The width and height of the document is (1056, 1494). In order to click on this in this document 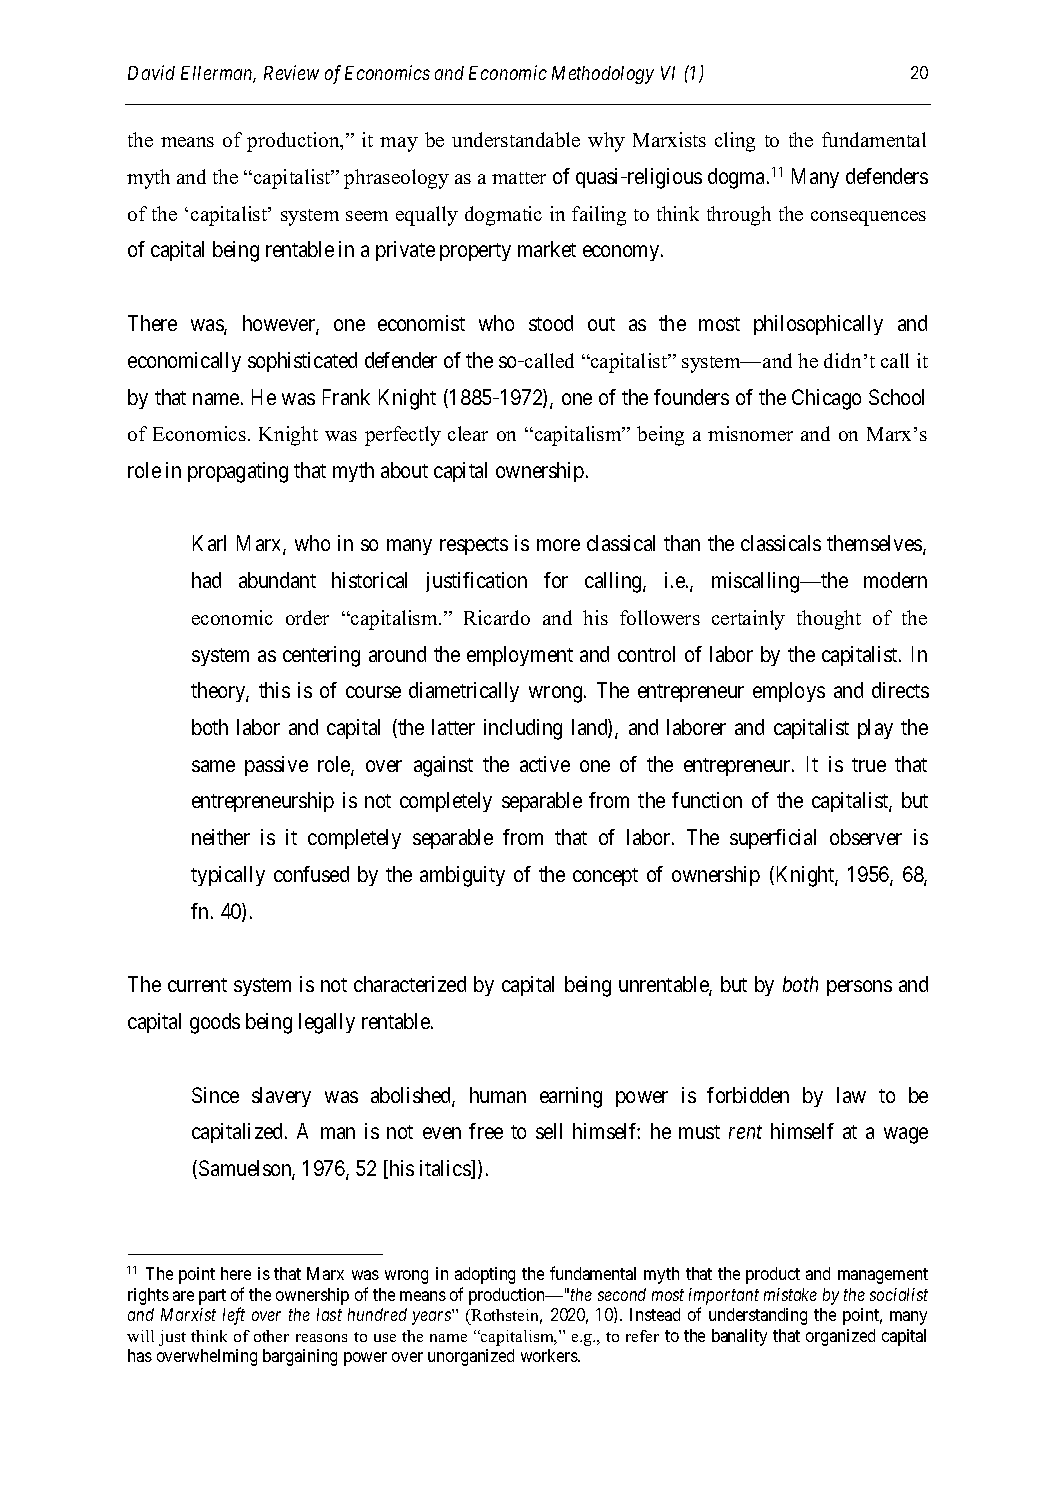, I will do `click(274, 690)`.
